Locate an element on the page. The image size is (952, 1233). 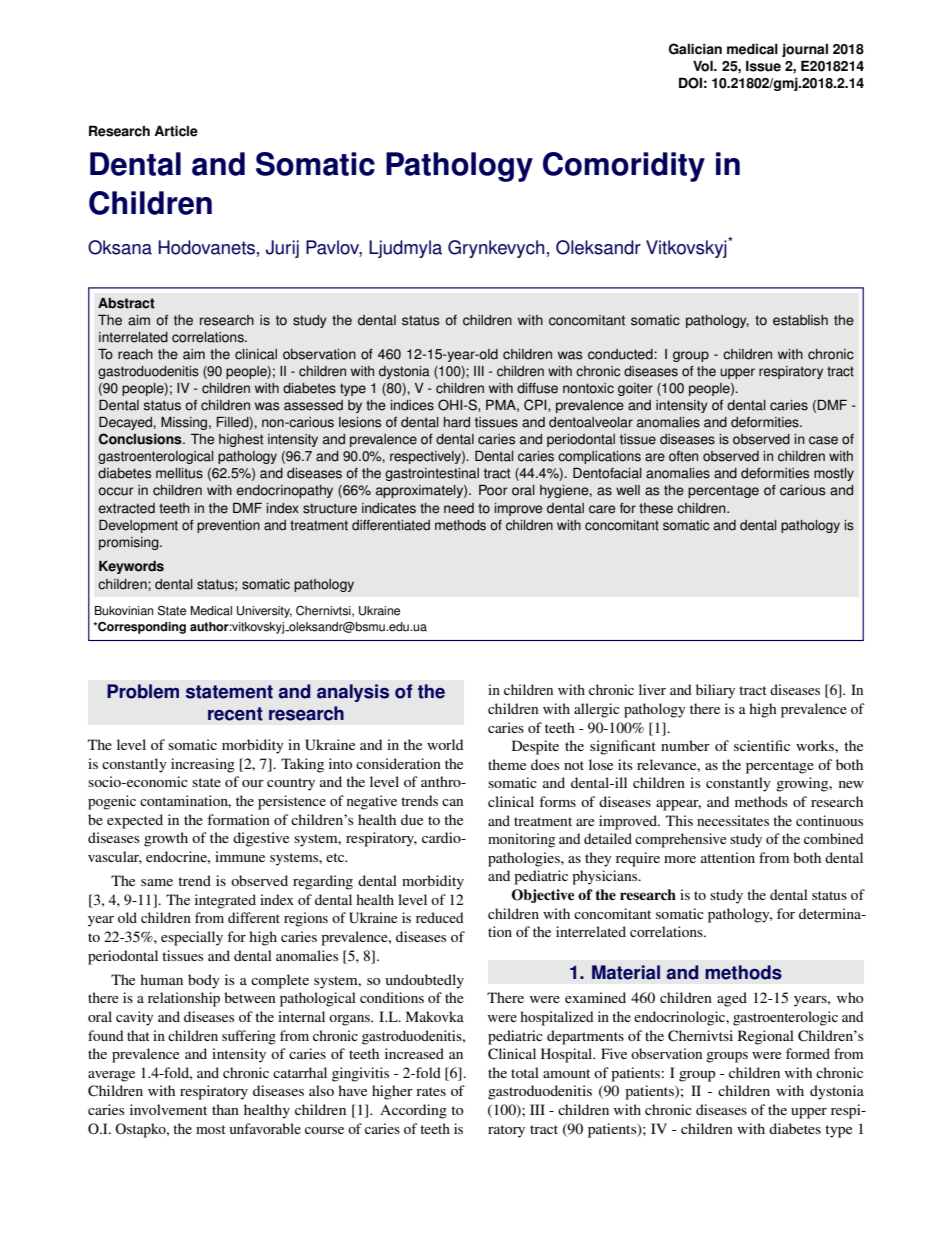
formed is located at coordinates (808, 1053).
